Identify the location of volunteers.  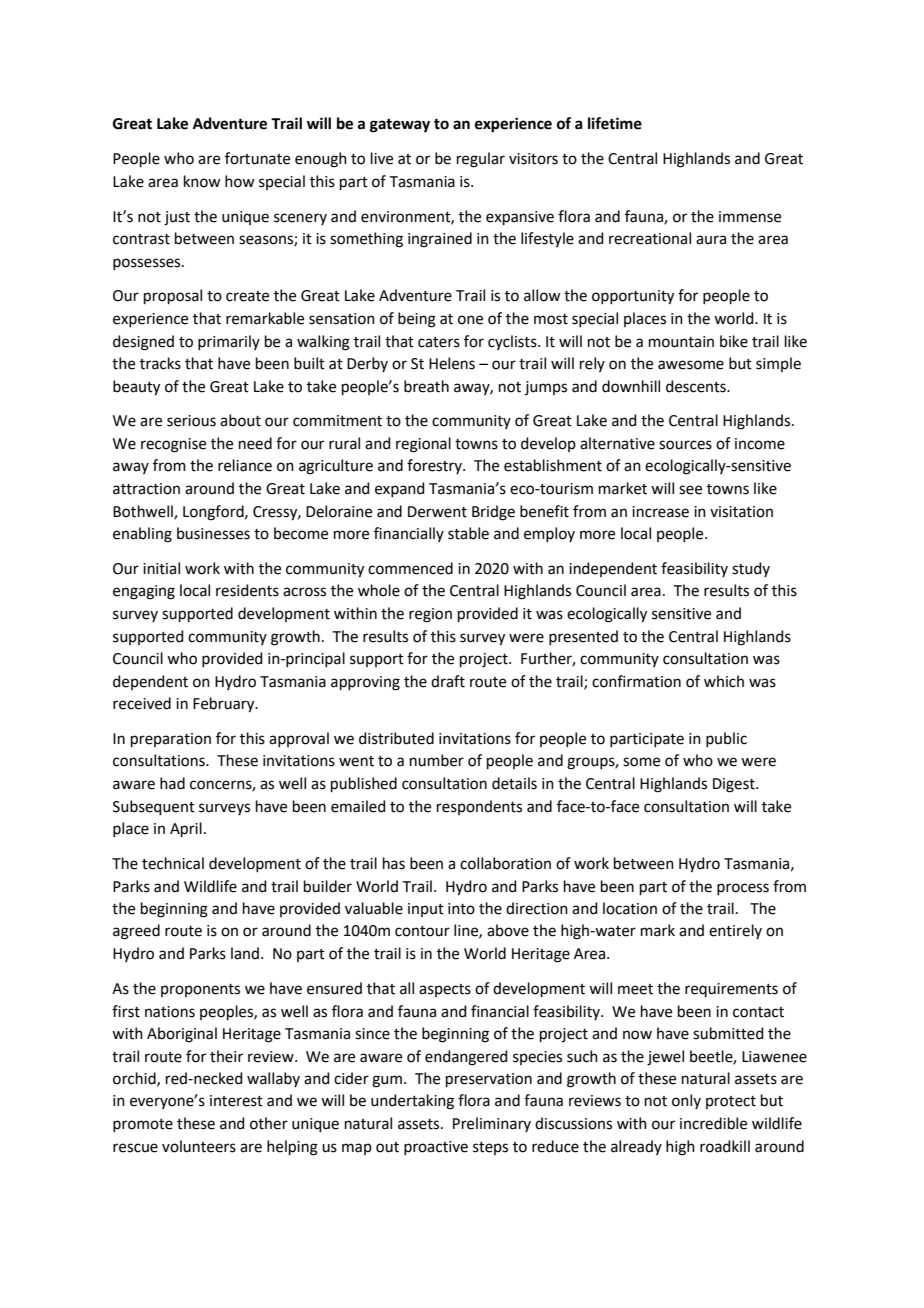
(199, 1146).
